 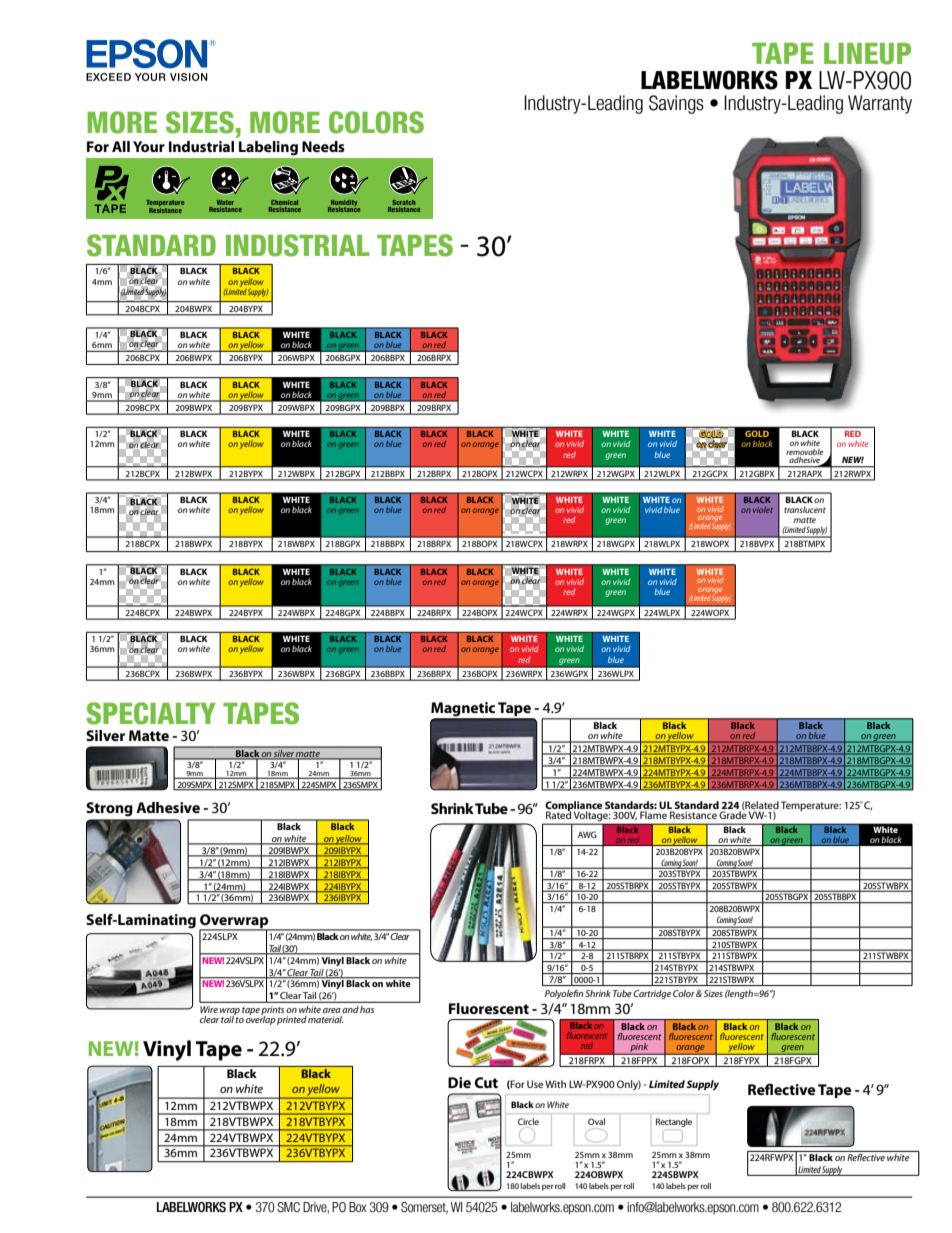 I want to click on SMC, so click(x=288, y=1207).
